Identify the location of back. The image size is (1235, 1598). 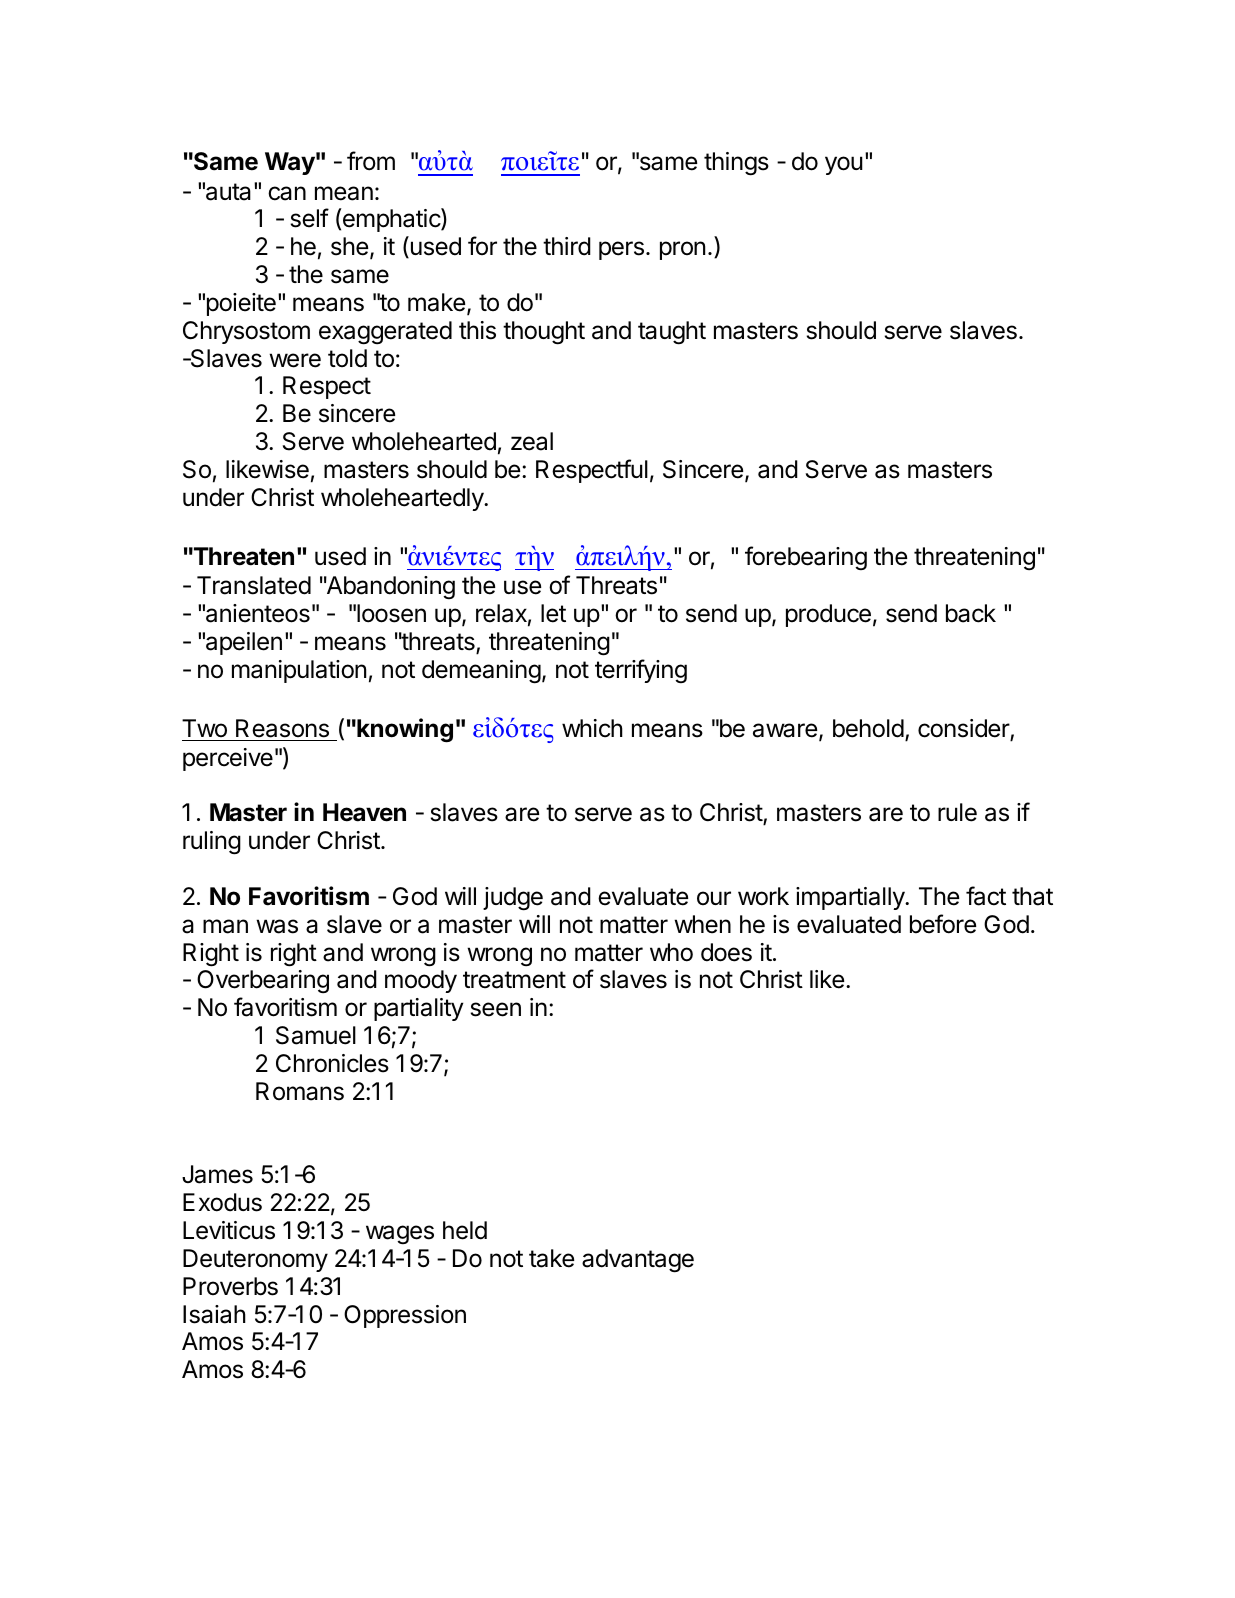
(971, 613).
